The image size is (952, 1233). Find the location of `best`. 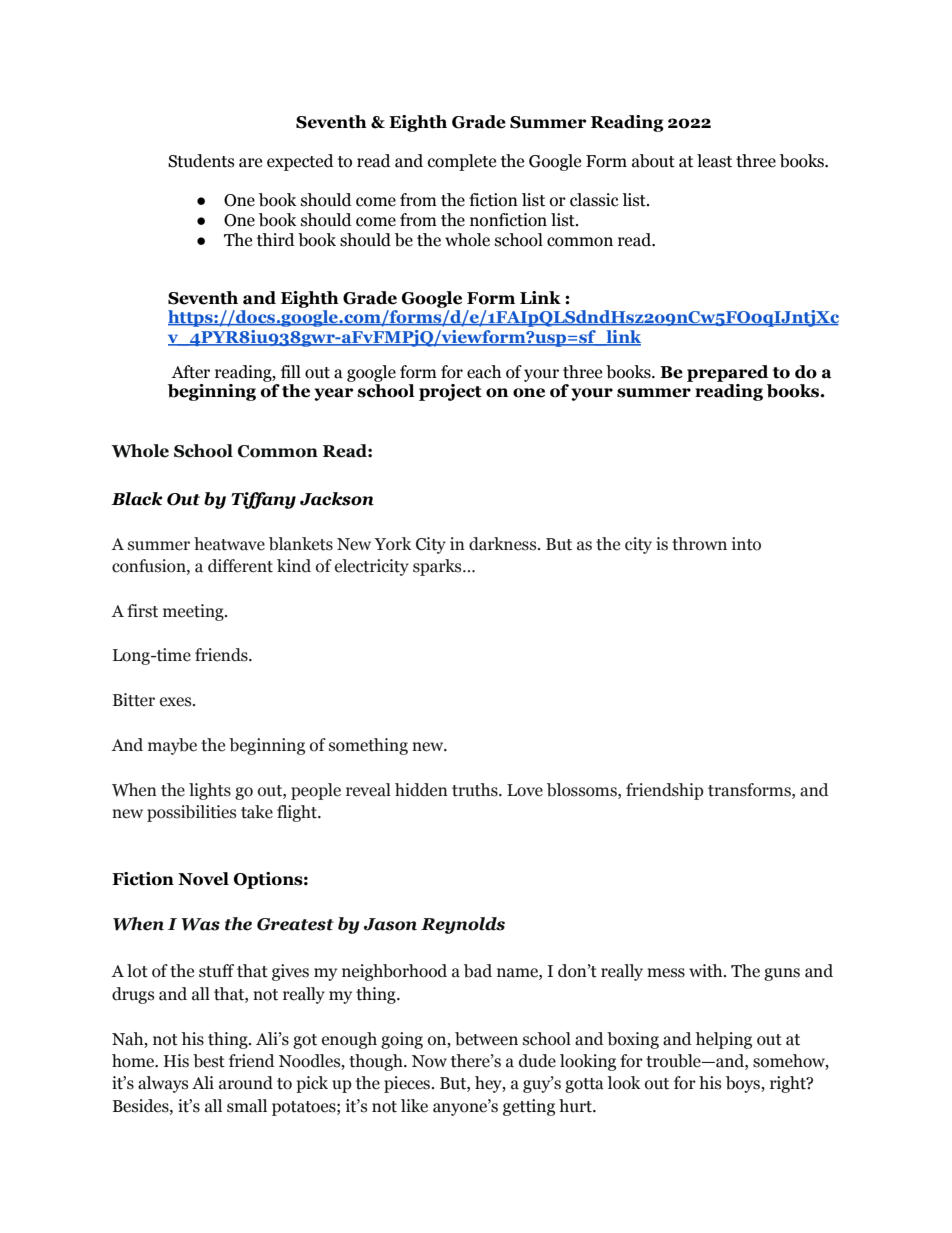

best is located at coordinates (209, 1061).
